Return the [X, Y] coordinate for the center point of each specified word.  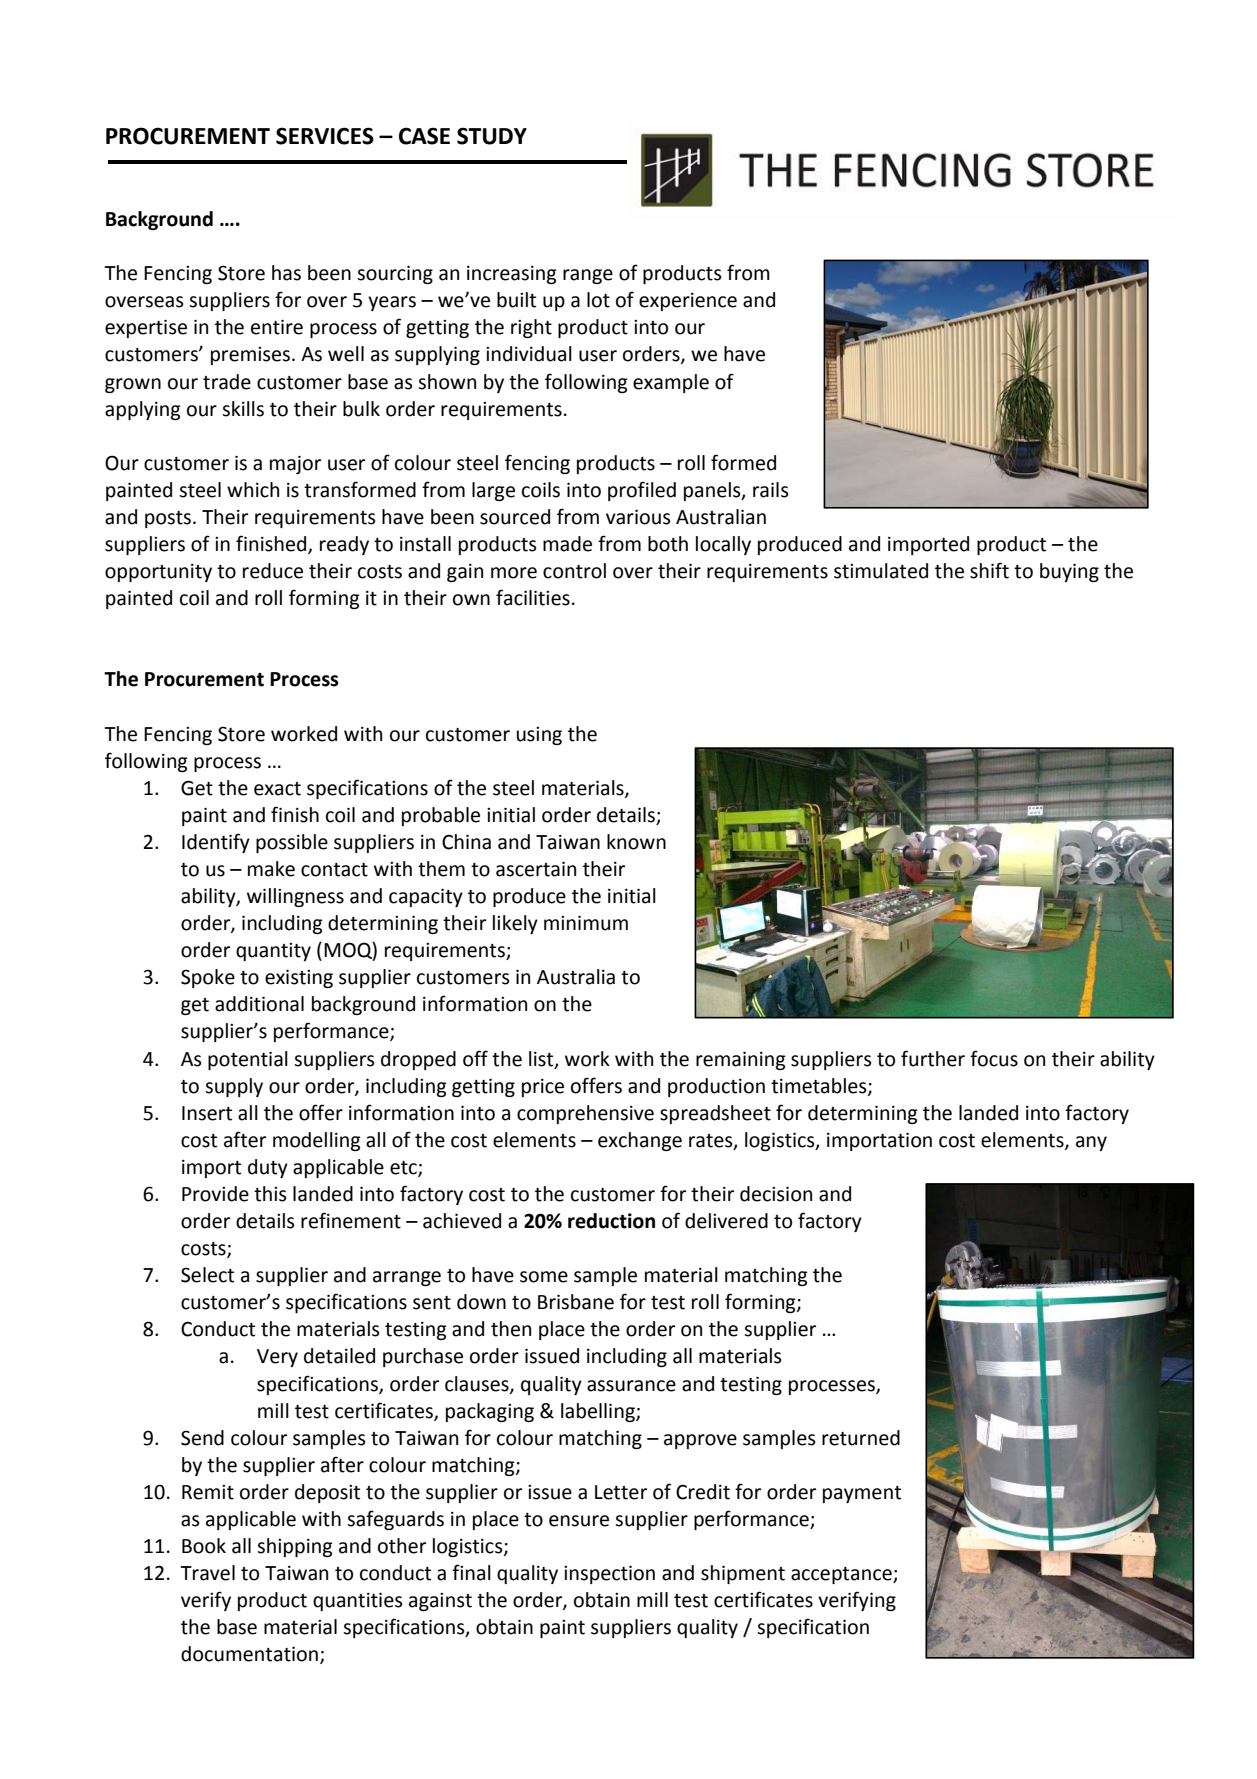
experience [688, 302]
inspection [609, 1574]
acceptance [842, 1575]
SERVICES [325, 136]
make [271, 869]
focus [994, 1058]
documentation [249, 1654]
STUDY [492, 136]
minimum [586, 923]
